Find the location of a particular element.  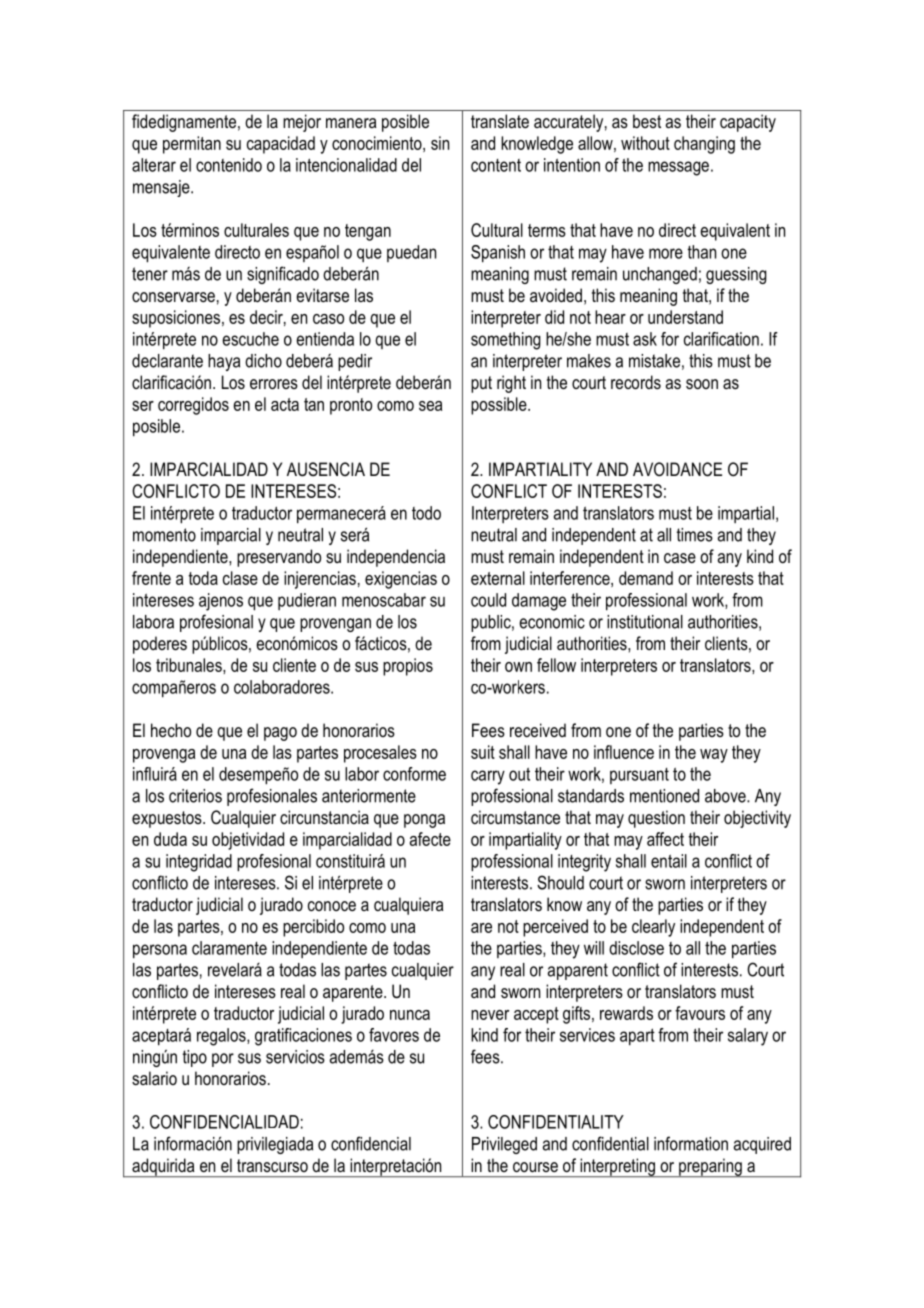

carry is located at coordinates (488, 777).
